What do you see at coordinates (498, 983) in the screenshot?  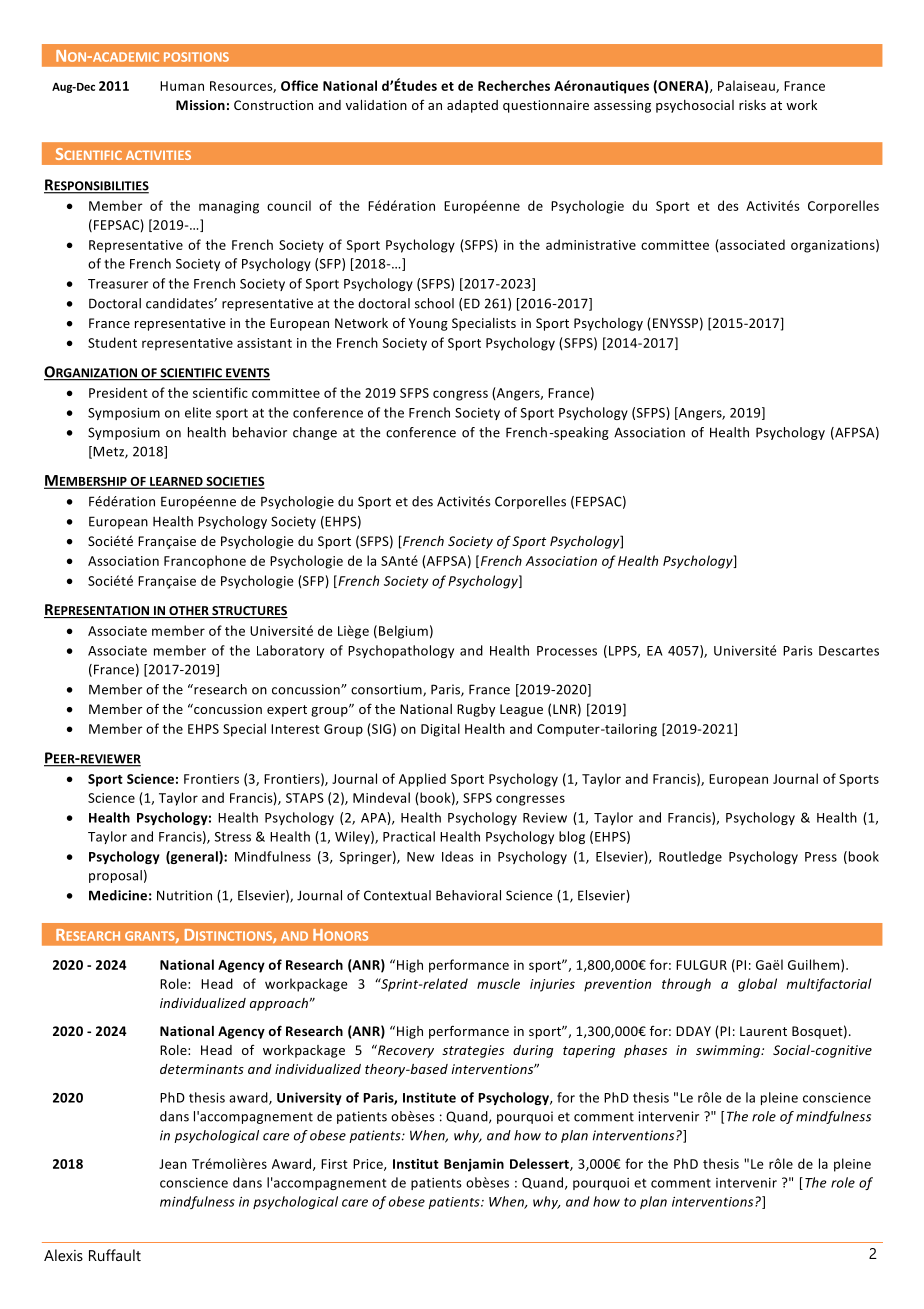 I see `muscle` at bounding box center [498, 983].
